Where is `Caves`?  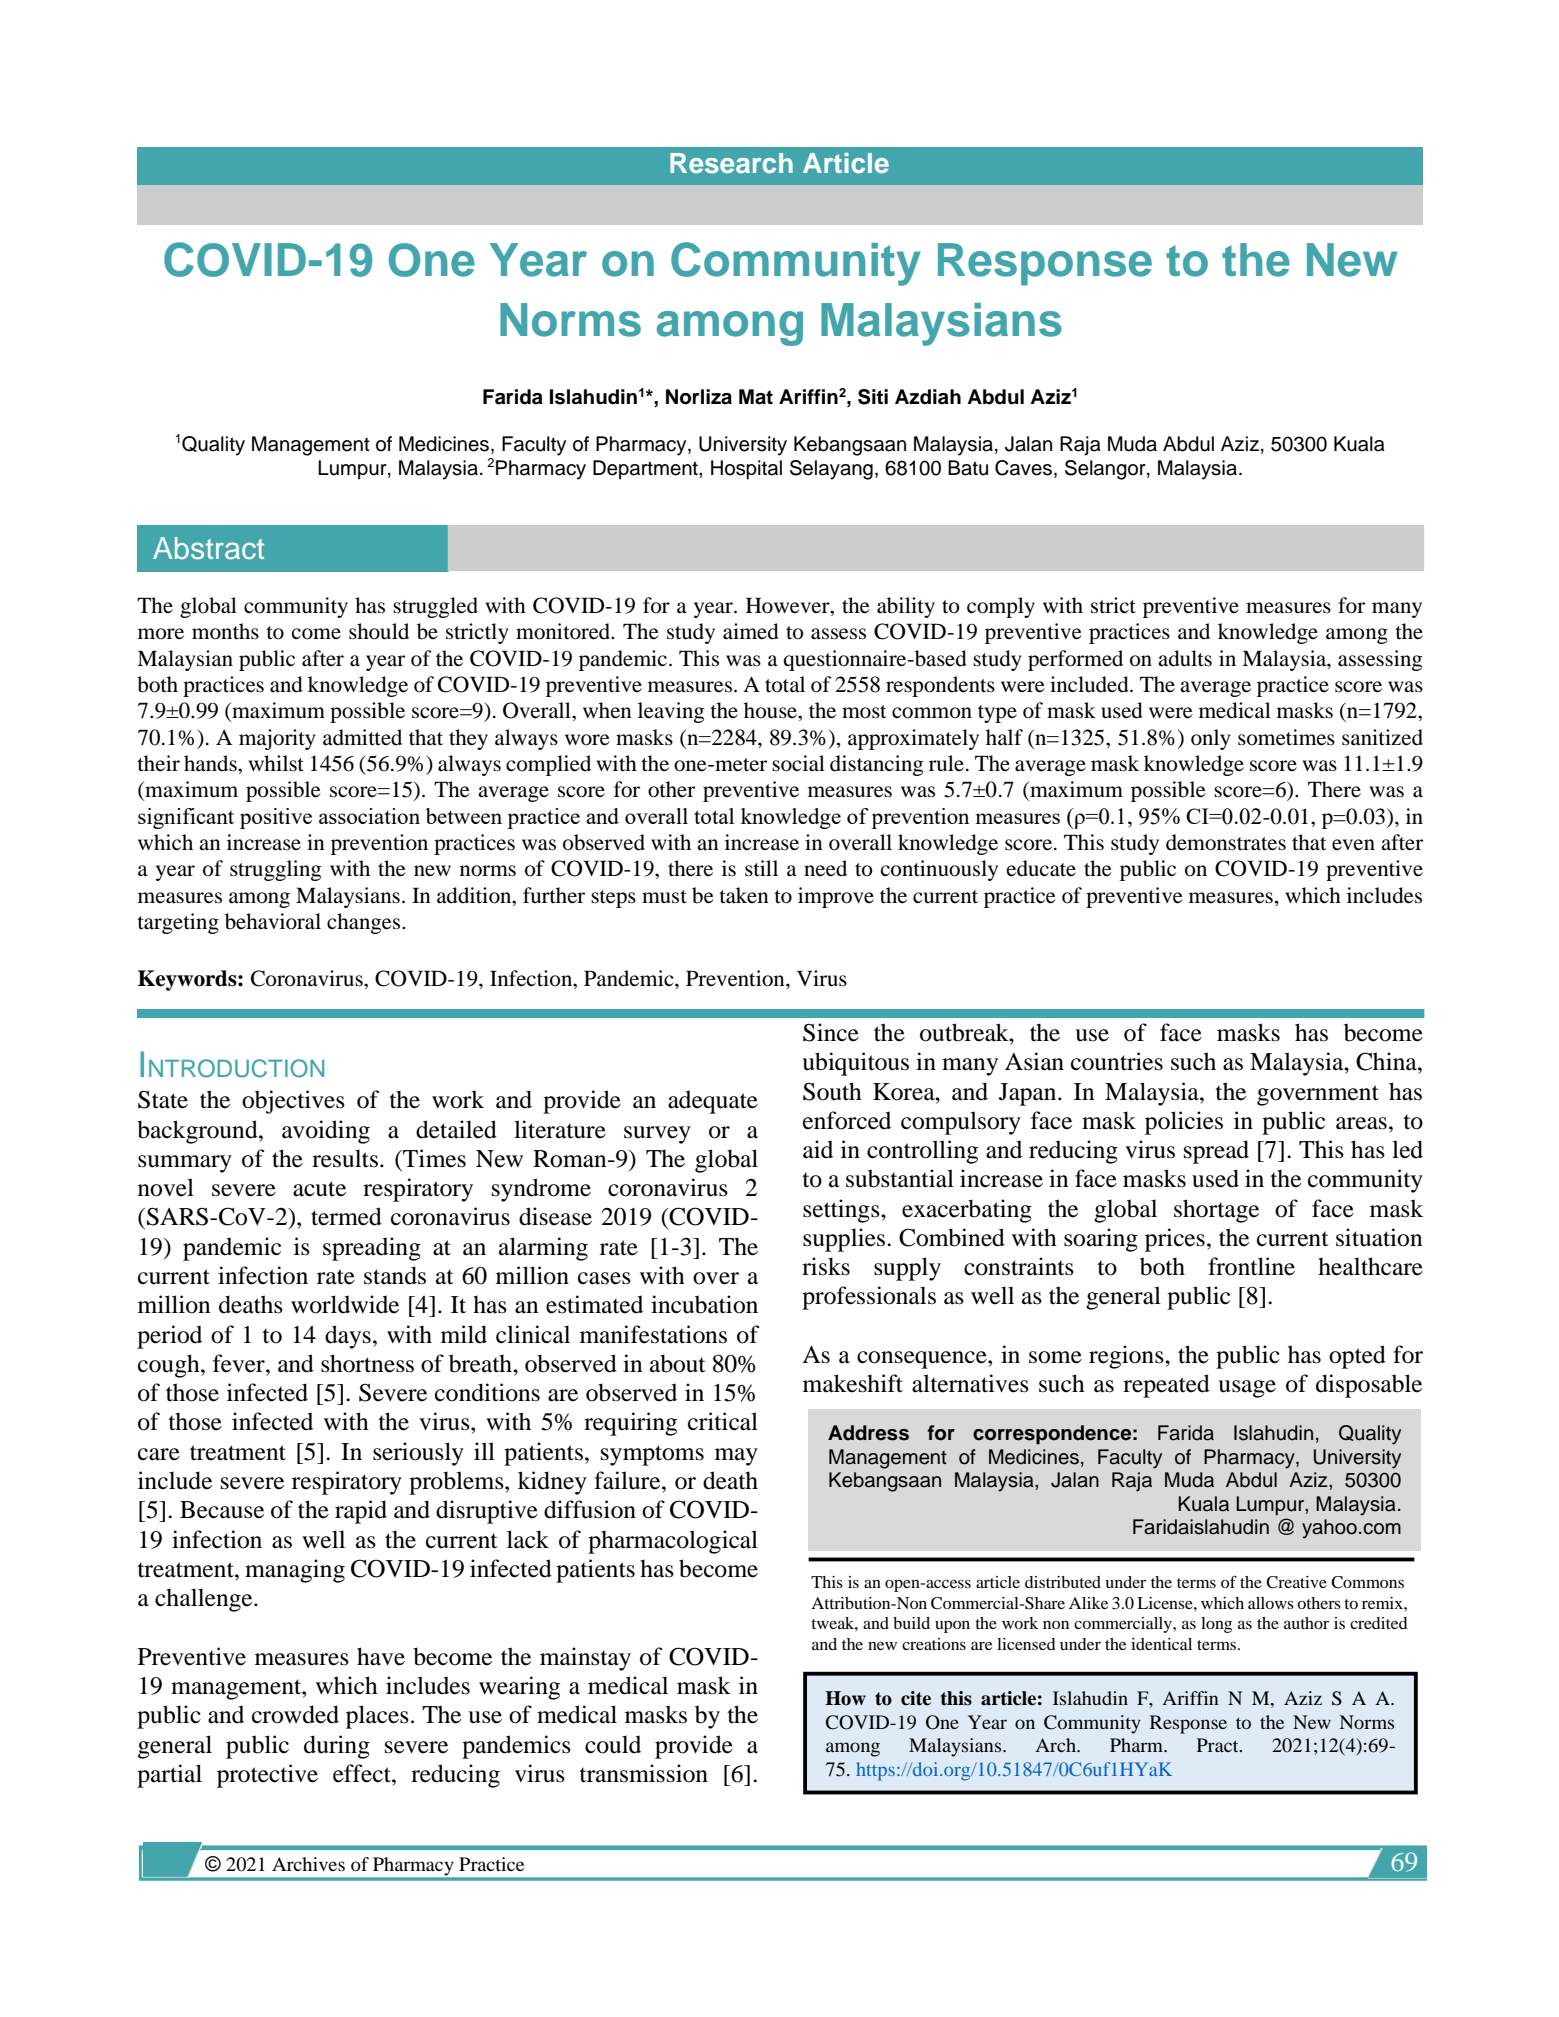 Caves is located at coordinates (1023, 468).
